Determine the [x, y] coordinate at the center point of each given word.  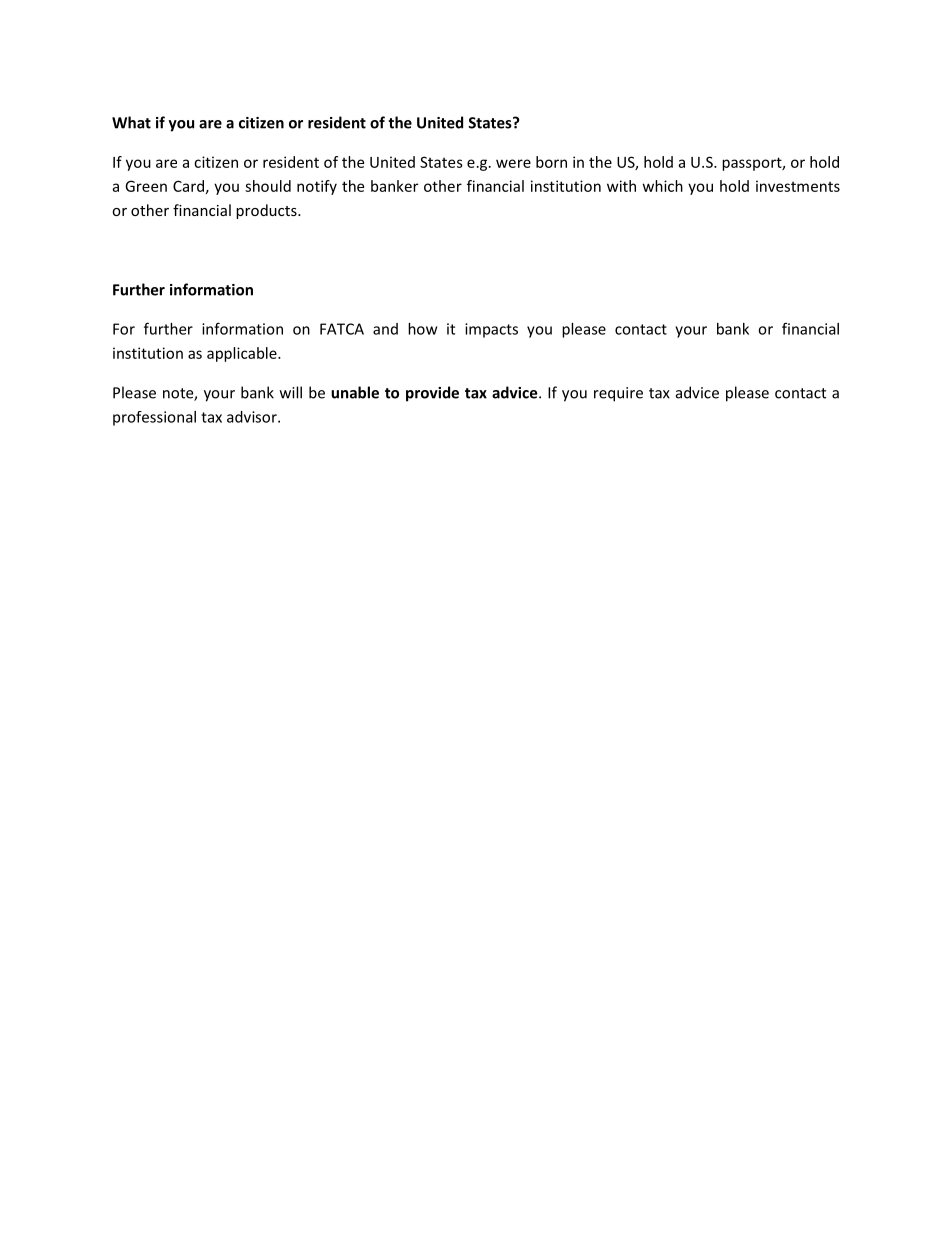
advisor [253, 417]
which [663, 186]
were [513, 163]
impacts [491, 330]
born [551, 162]
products [267, 211]
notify [317, 187]
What [131, 122]
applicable [243, 354]
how [422, 329]
